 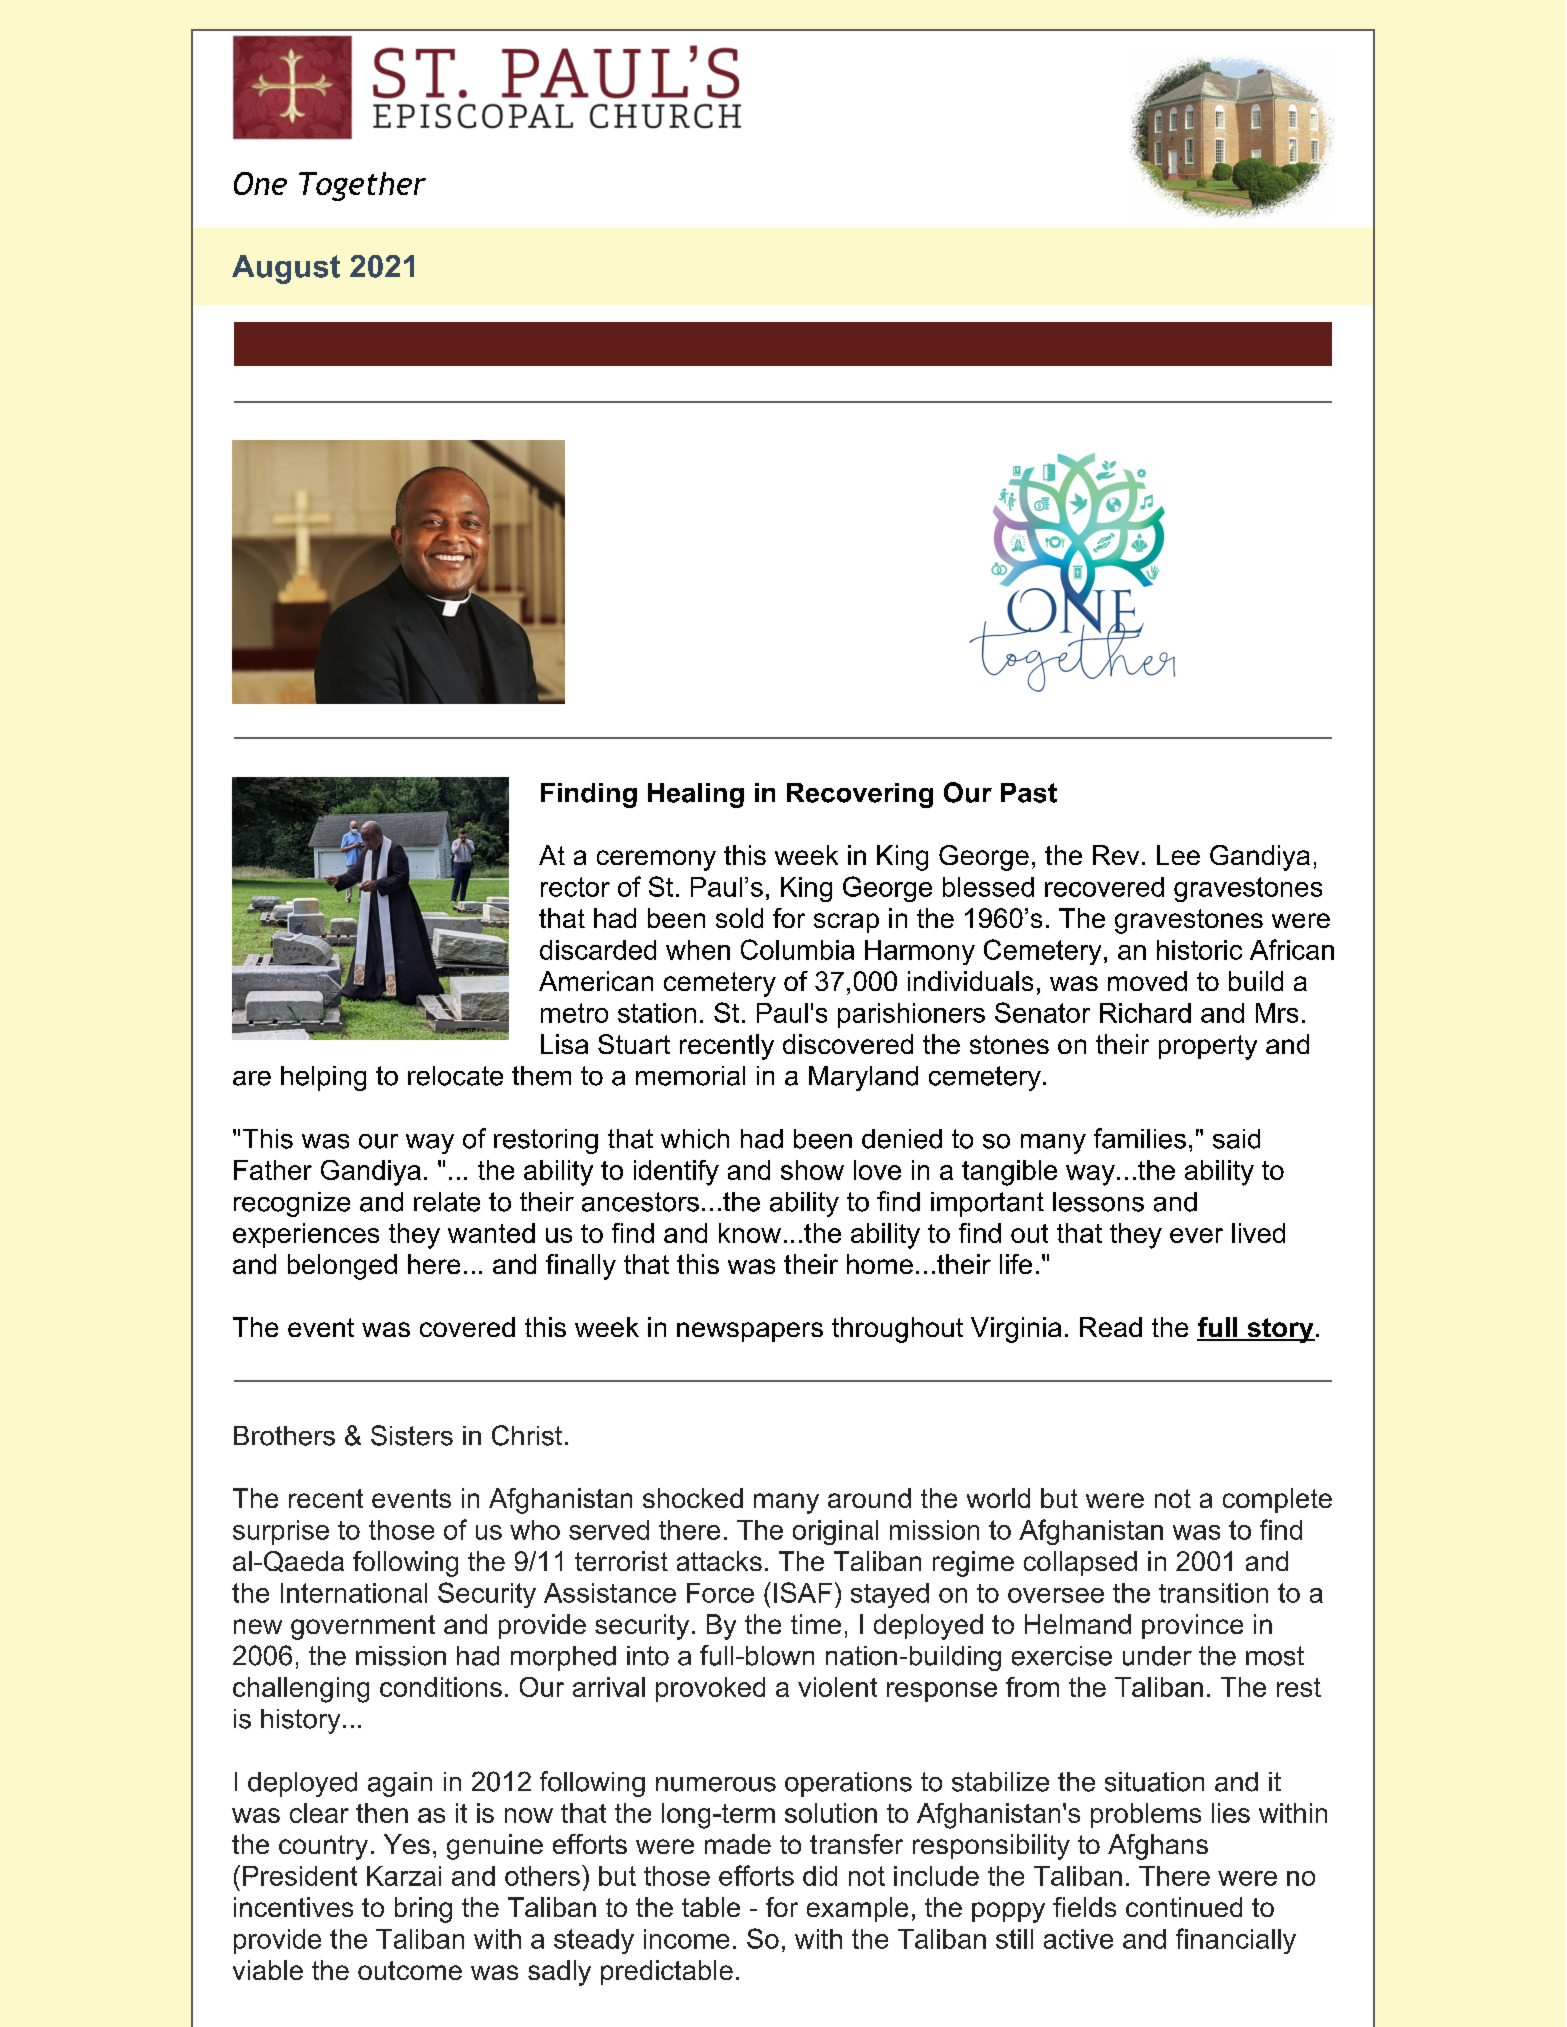 I want to click on original, so click(x=835, y=1532).
